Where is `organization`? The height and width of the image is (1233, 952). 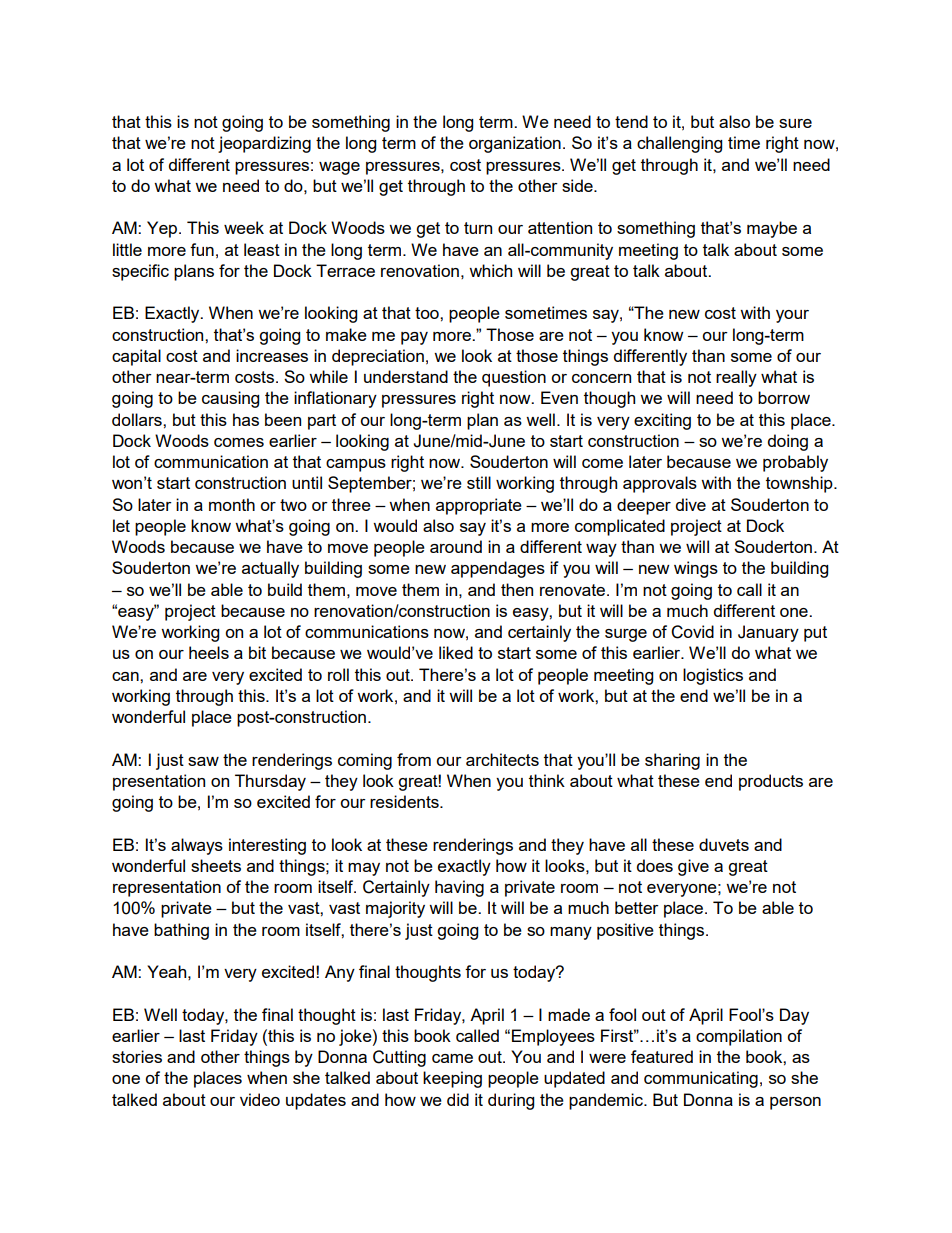 organization is located at coordinates (515, 144).
